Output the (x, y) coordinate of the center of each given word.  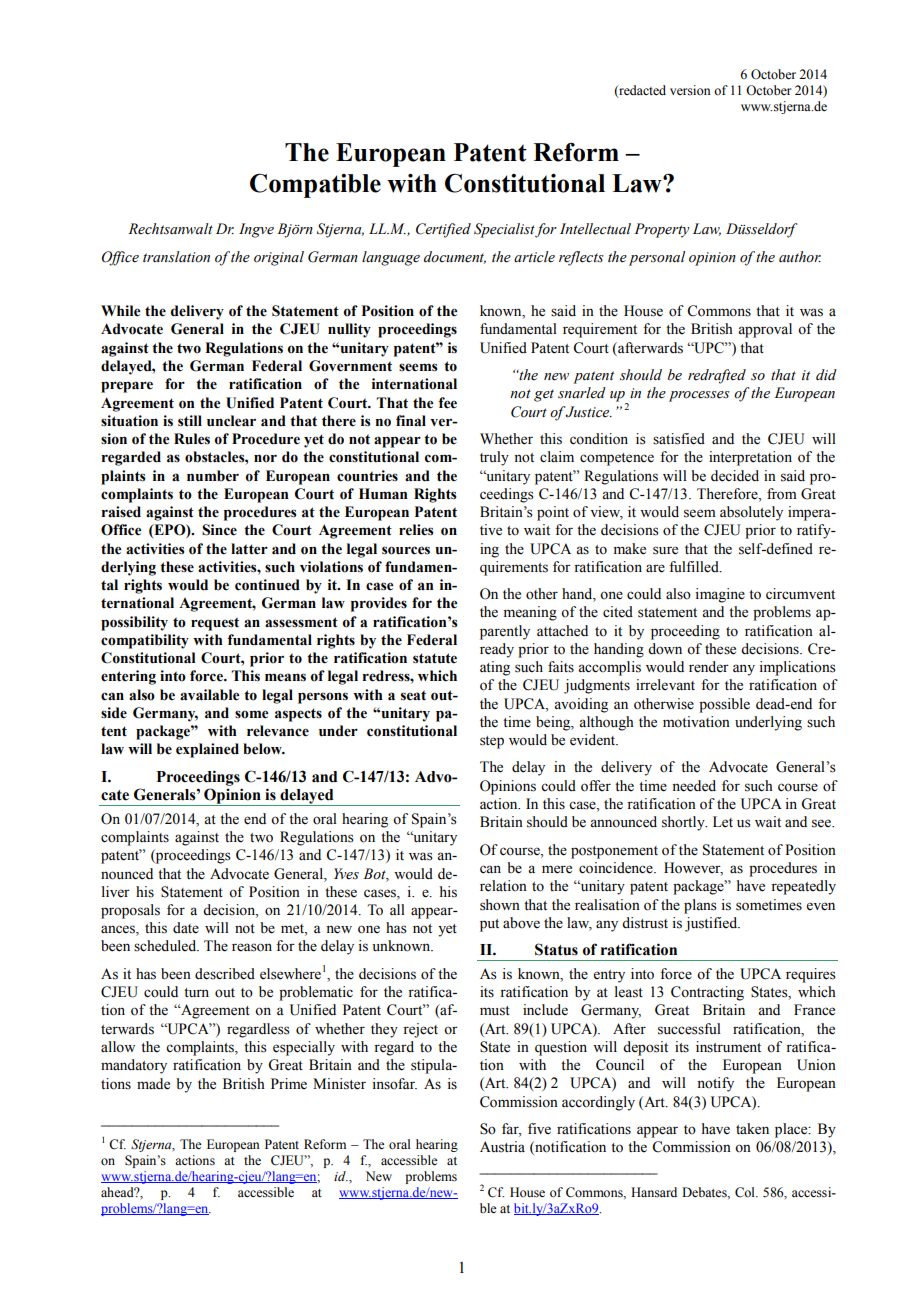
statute (435, 658)
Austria (502, 1147)
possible (724, 705)
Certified (443, 230)
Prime (289, 1084)
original (279, 258)
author (800, 257)
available (210, 695)
